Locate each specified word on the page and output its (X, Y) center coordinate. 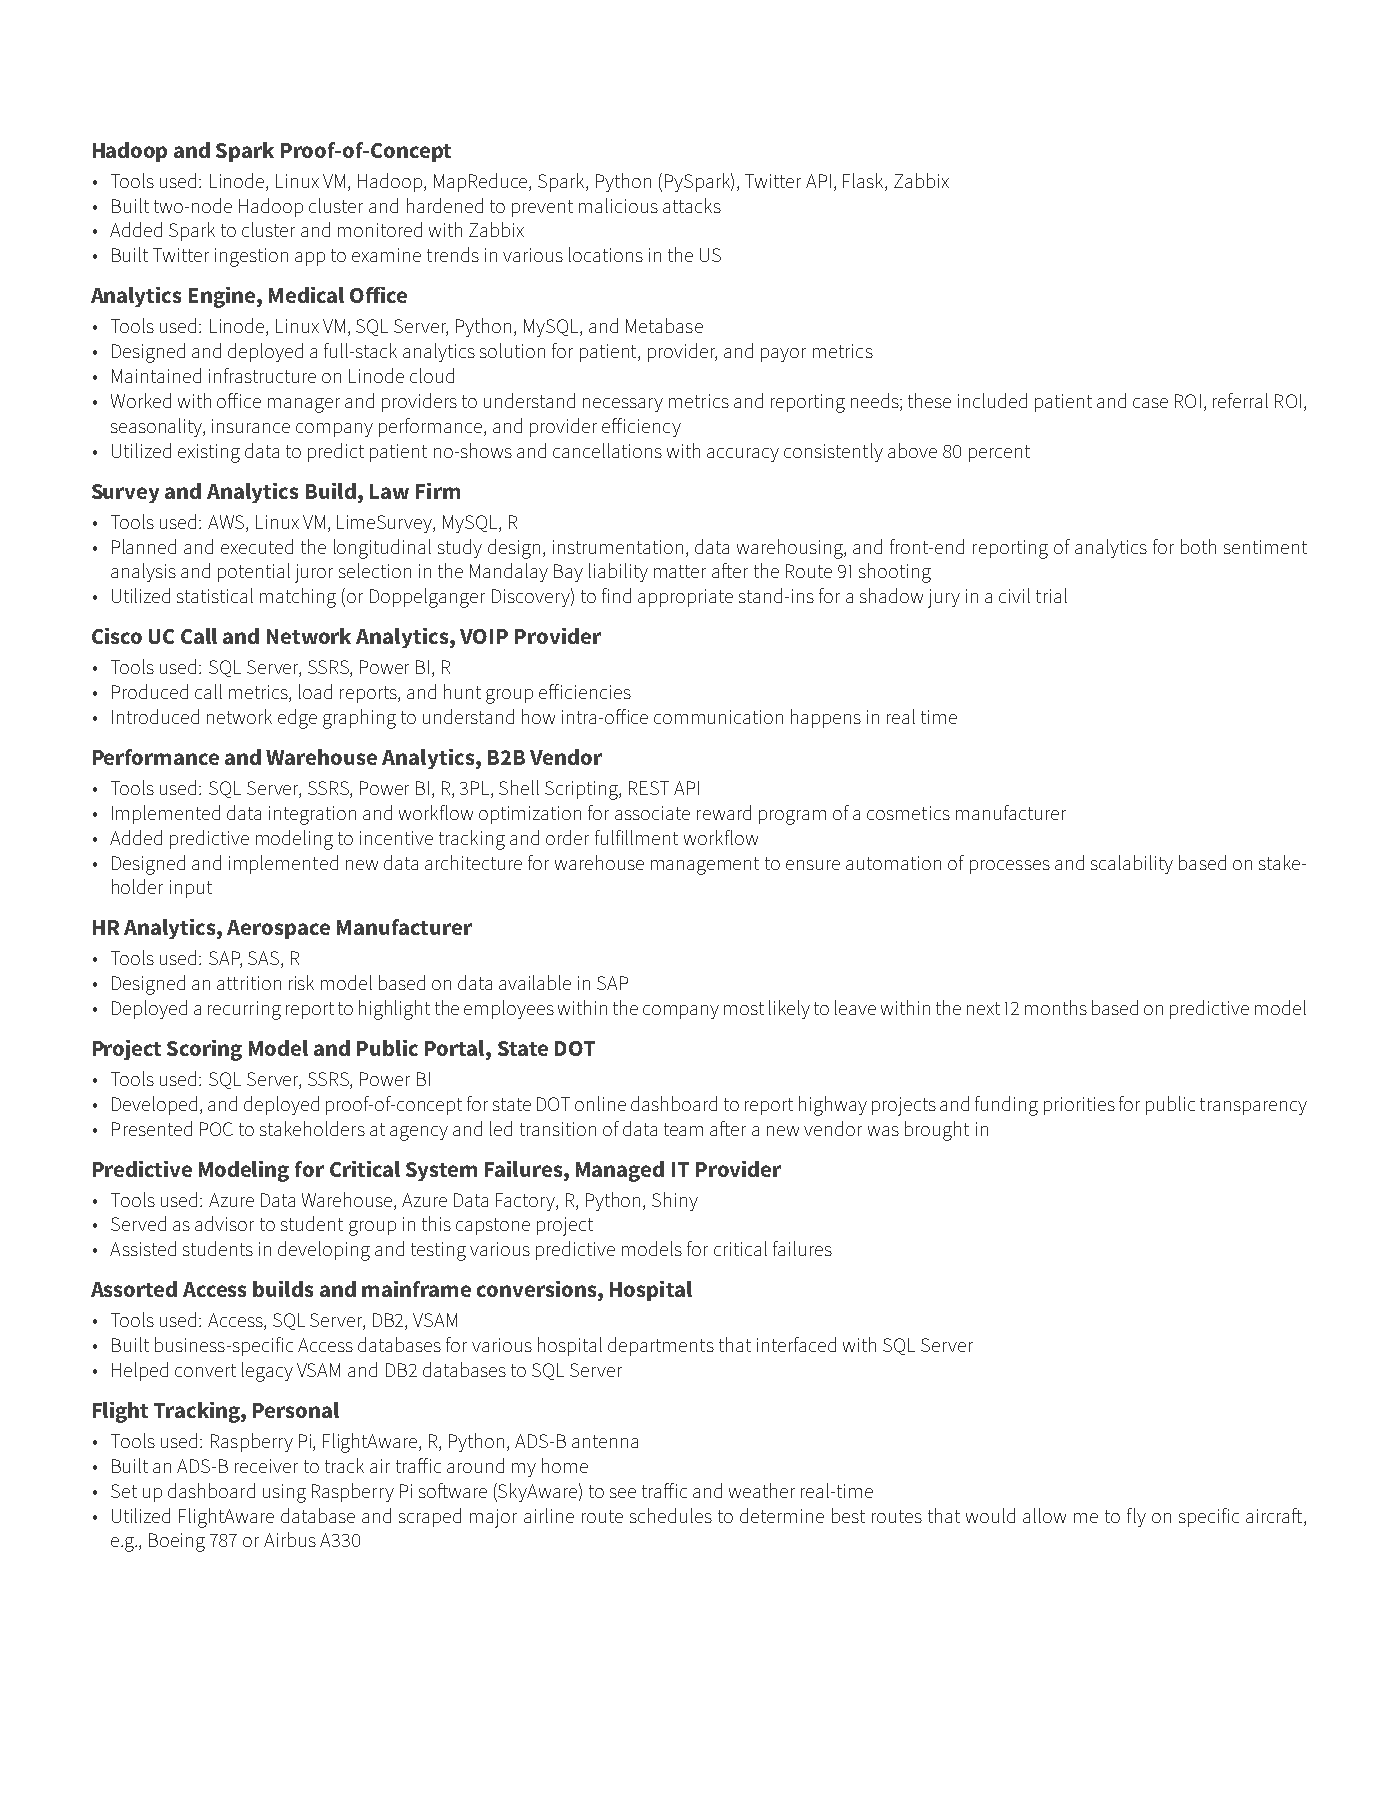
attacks (692, 205)
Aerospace (278, 929)
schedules (671, 1515)
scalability (1132, 864)
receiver (266, 1466)
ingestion (251, 257)
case (1150, 403)
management (705, 866)
